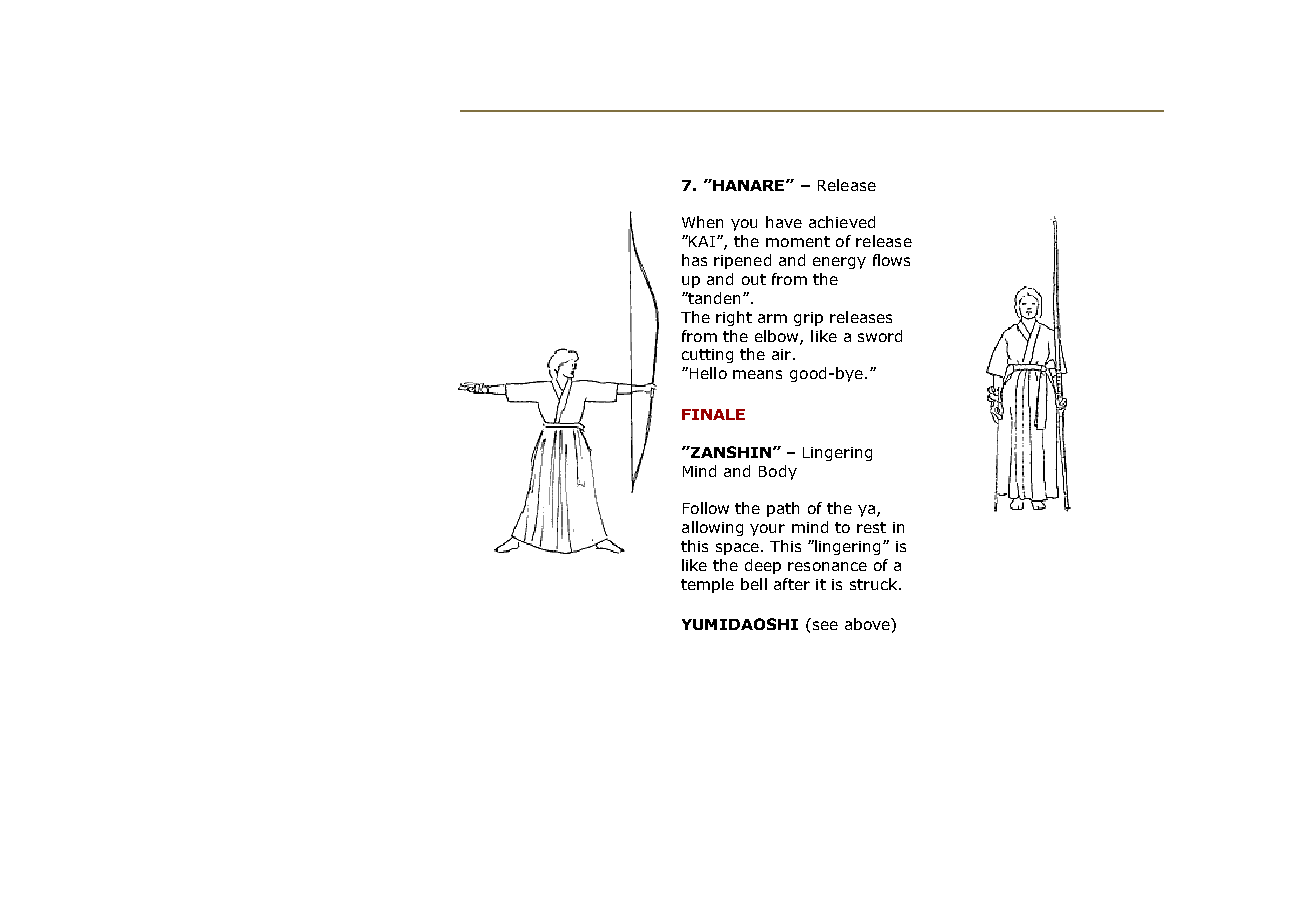 Image resolution: width=1308 pixels, height=924 pixels. Describe the element at coordinates (880, 336) in the screenshot. I see `sword` at that location.
